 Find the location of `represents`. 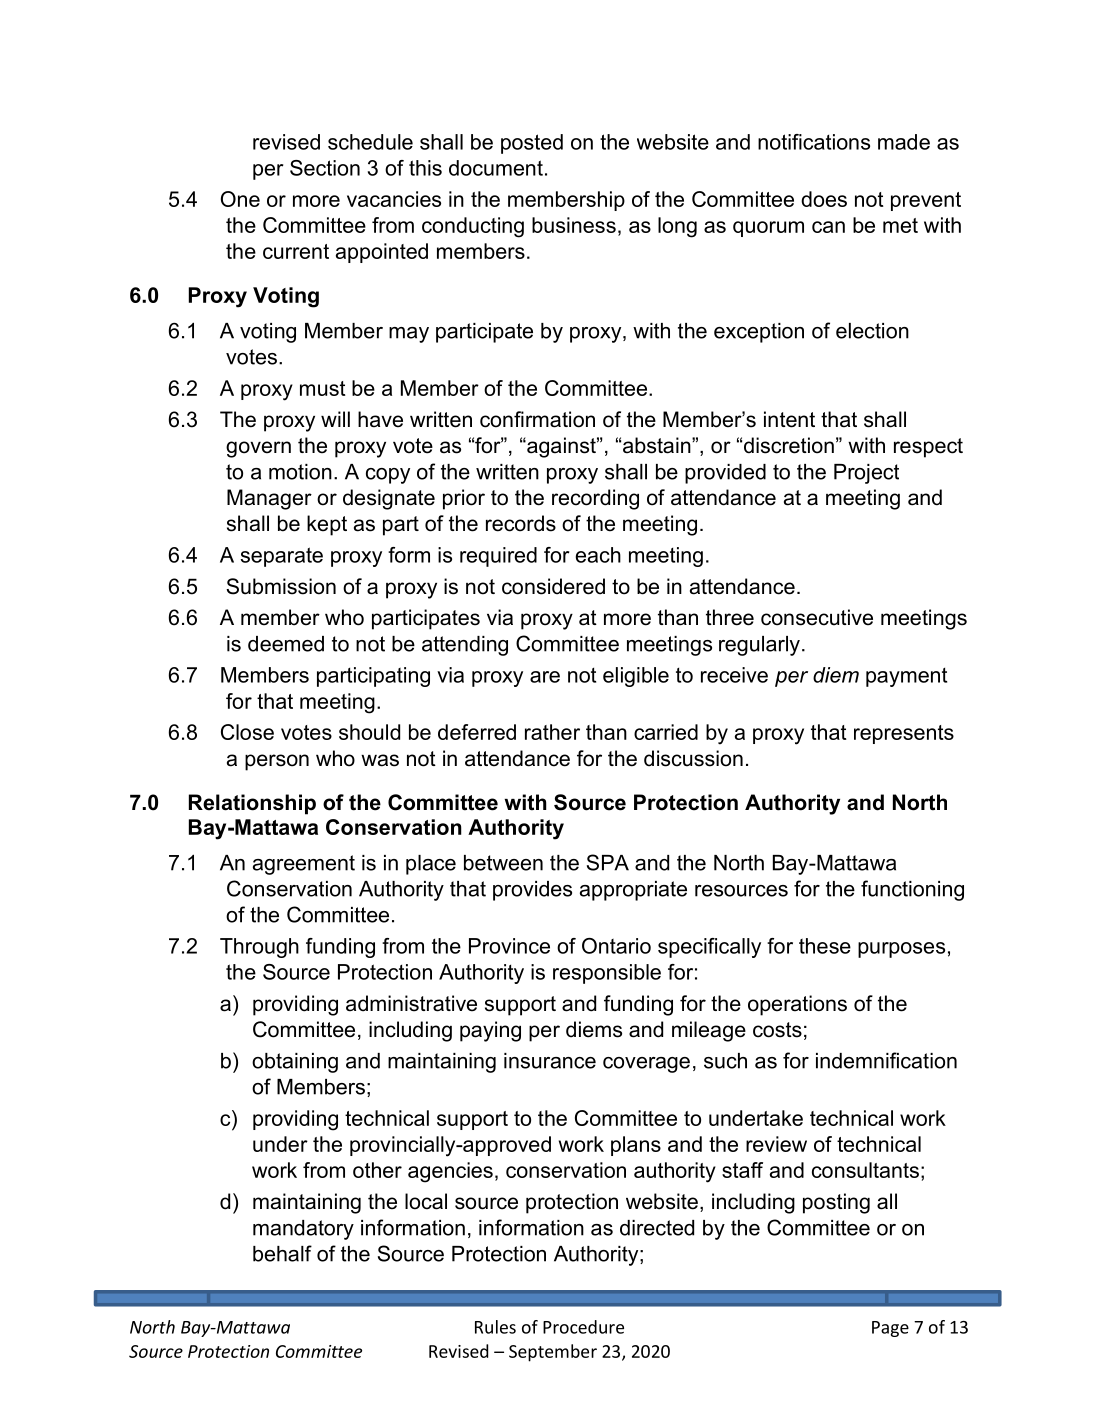

represents is located at coordinates (904, 734).
